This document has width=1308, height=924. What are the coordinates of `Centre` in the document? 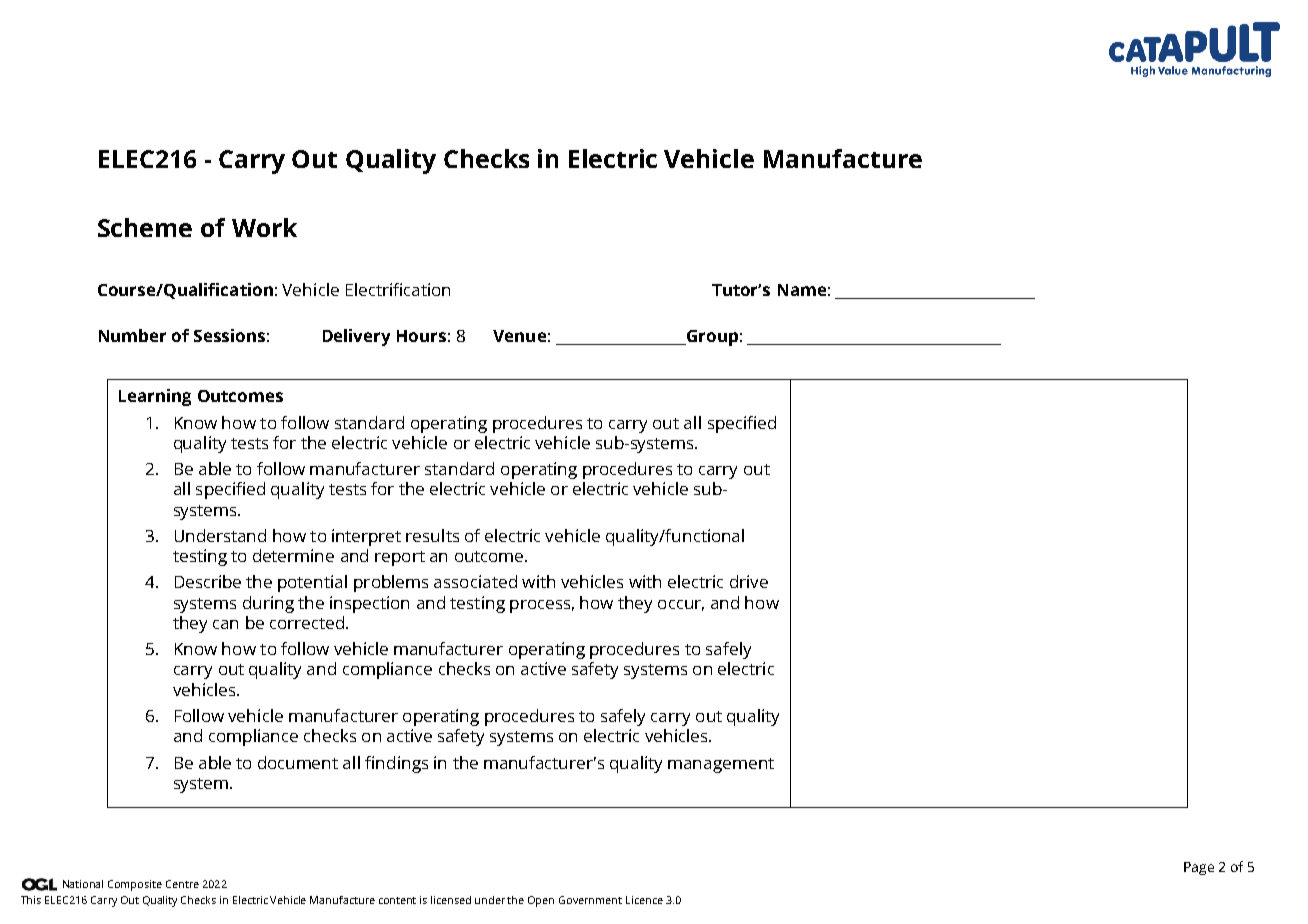 It's located at (182, 884).
